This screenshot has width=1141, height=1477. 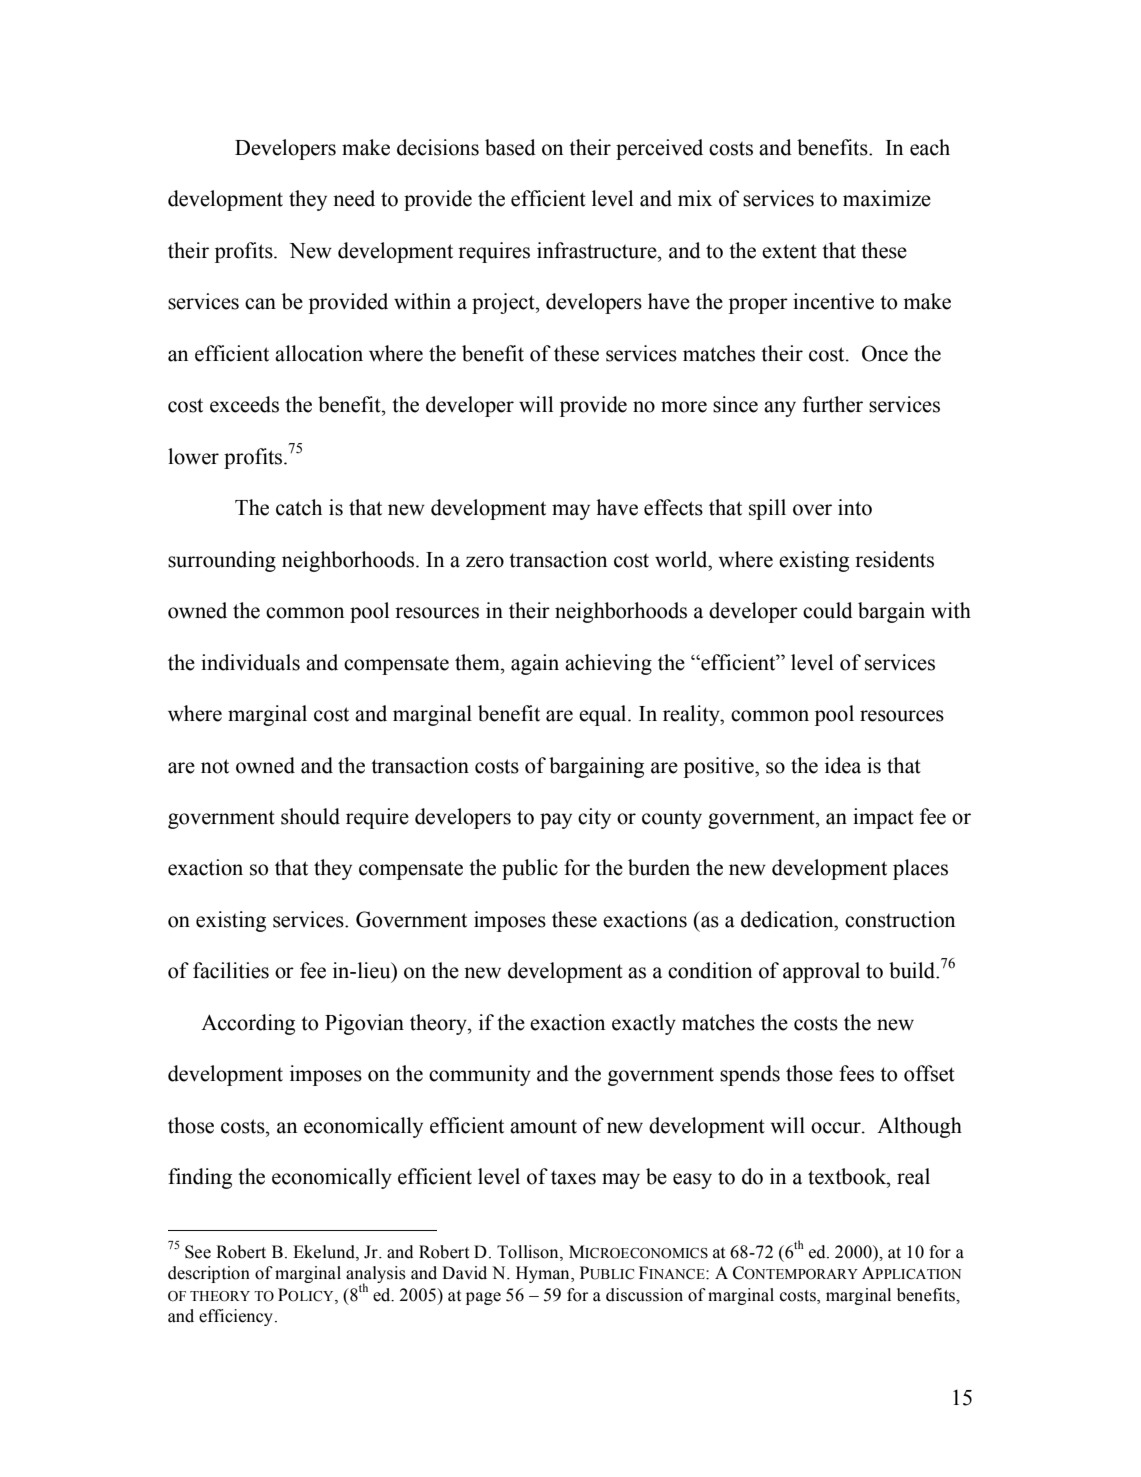 What do you see at coordinates (237, 1317) in the screenshot?
I see `efficiency` at bounding box center [237, 1317].
